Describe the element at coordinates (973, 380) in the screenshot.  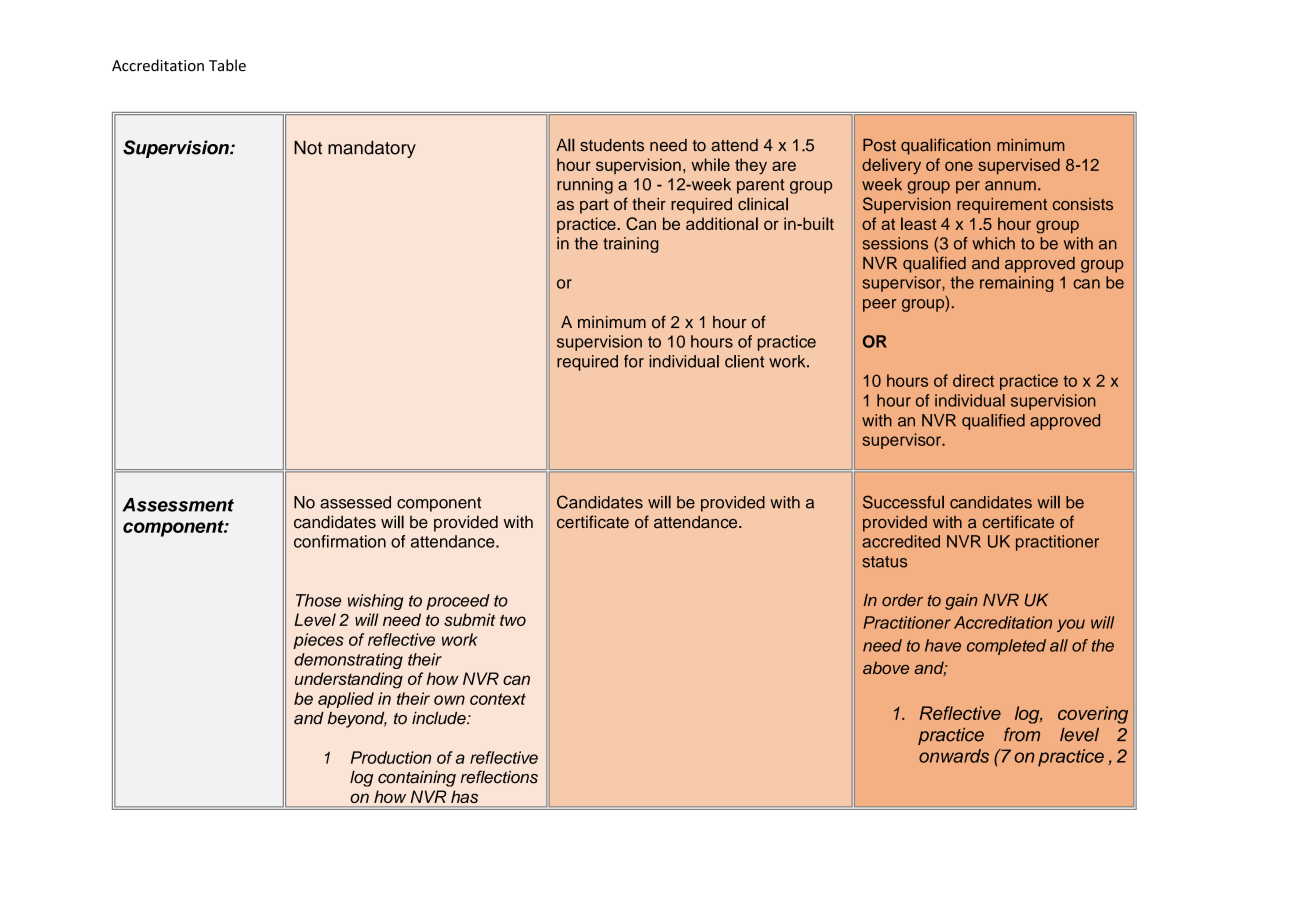
I see `direct` at that location.
